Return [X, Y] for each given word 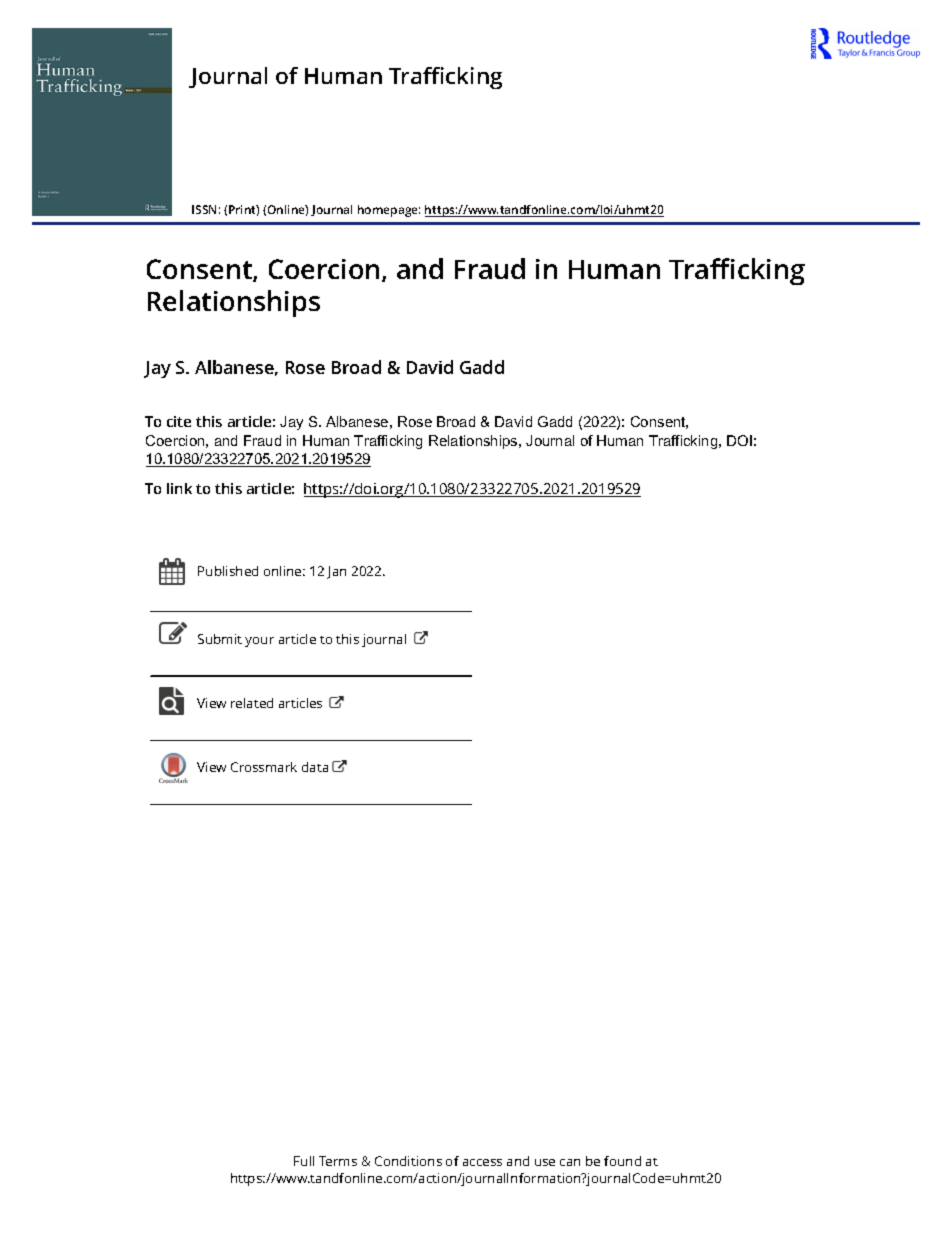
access [482, 1162]
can [570, 1162]
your [259, 642]
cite [179, 421]
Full [304, 1161]
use [545, 1162]
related [252, 703]
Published [228, 571]
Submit [220, 639]
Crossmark [264, 767]
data [315, 767]
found [622, 1161]
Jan [336, 572]
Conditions [408, 1161]
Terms [338, 1161]
